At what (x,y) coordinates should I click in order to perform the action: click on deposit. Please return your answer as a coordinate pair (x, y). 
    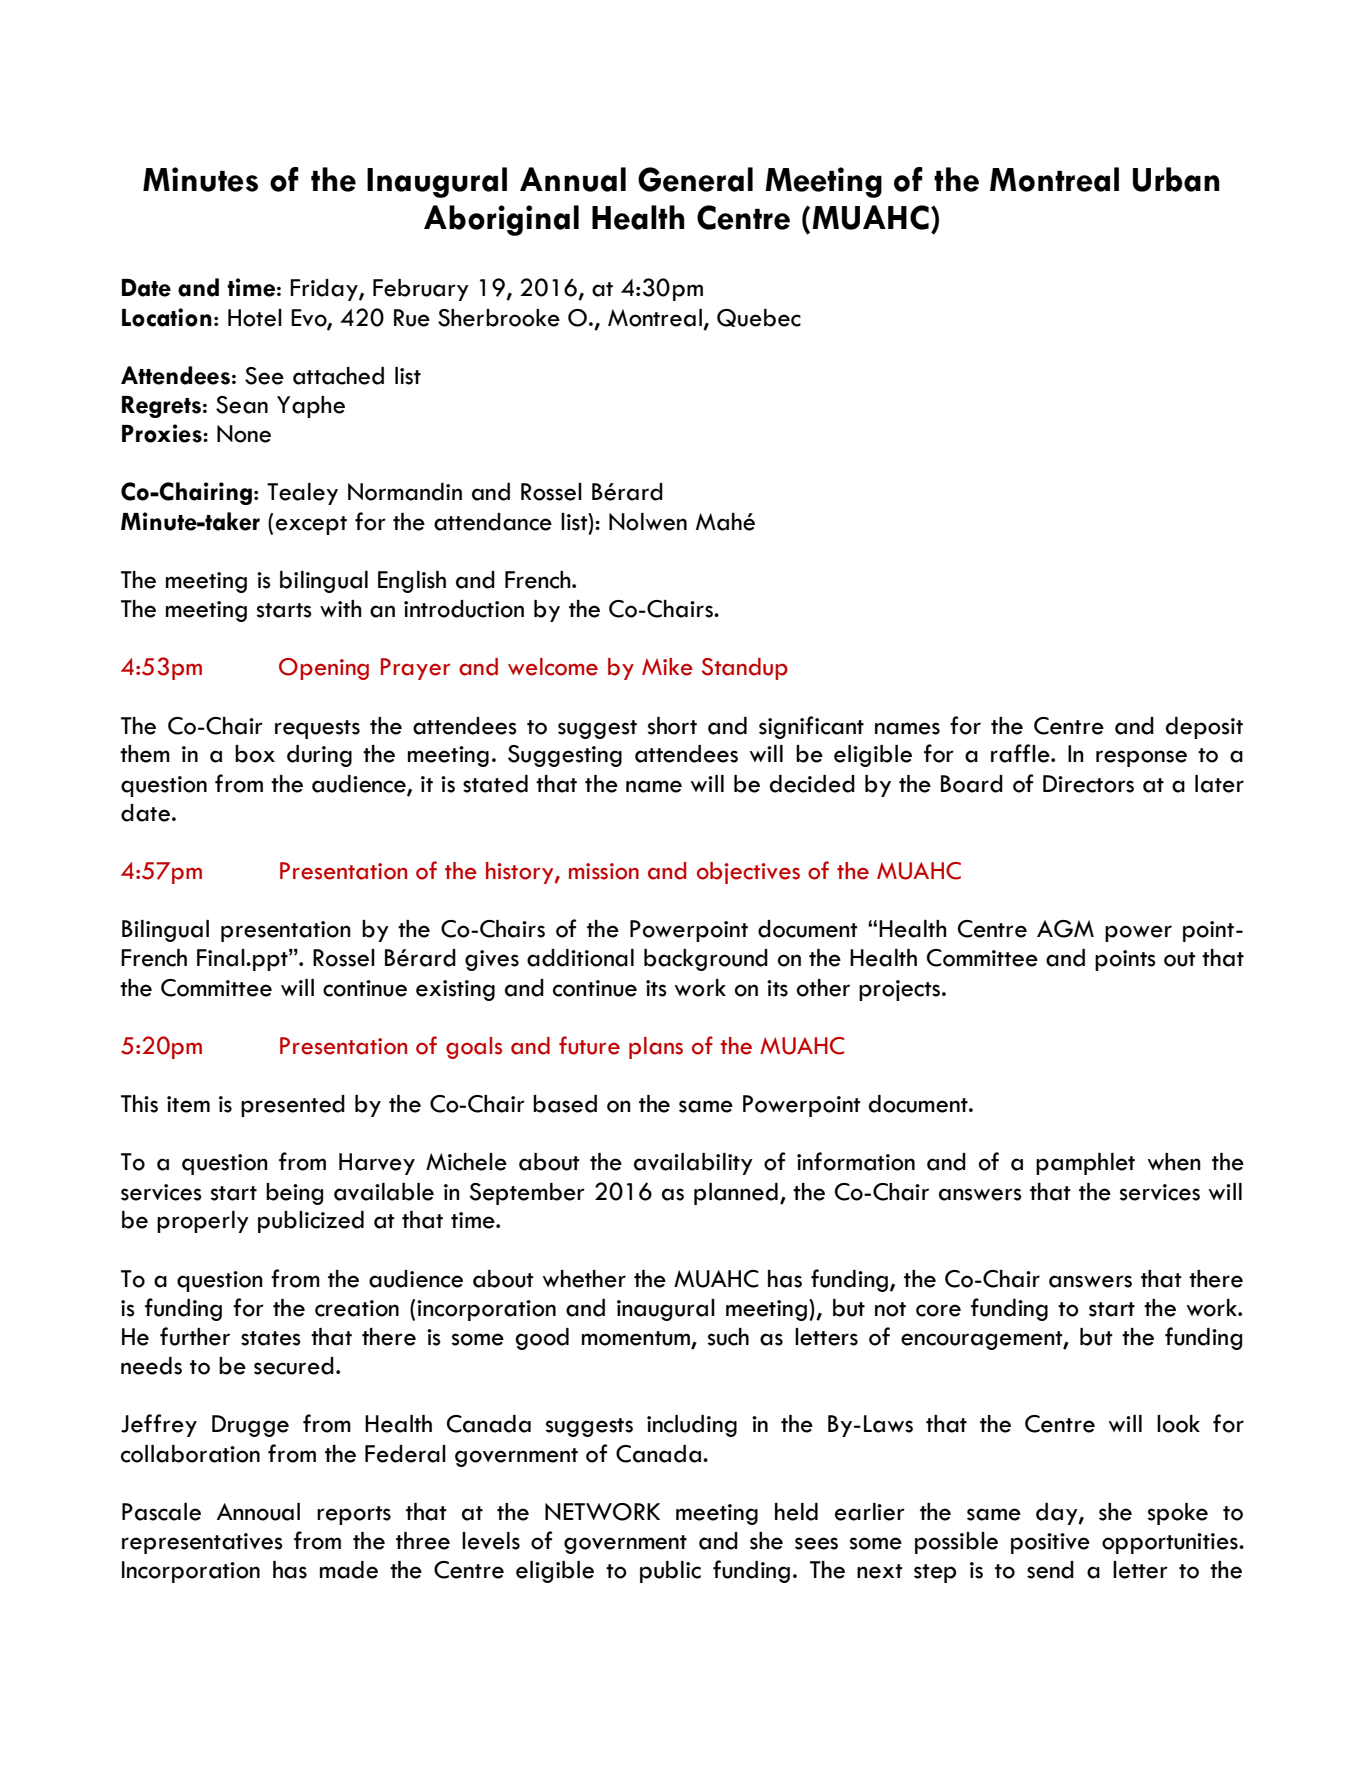
    Looking at the image, I should click on (1204, 728).
